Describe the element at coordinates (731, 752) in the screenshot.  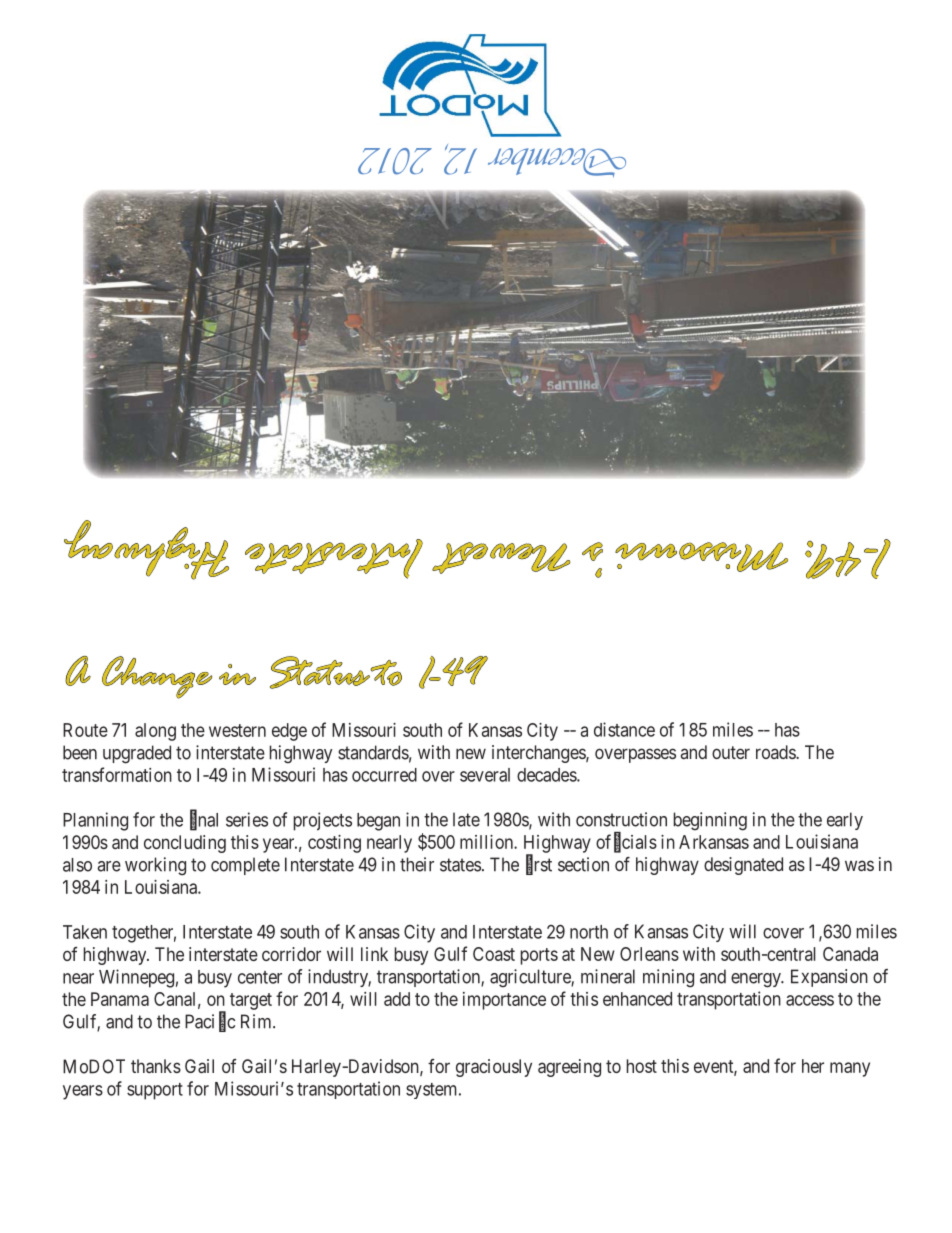
I see `outer` at that location.
